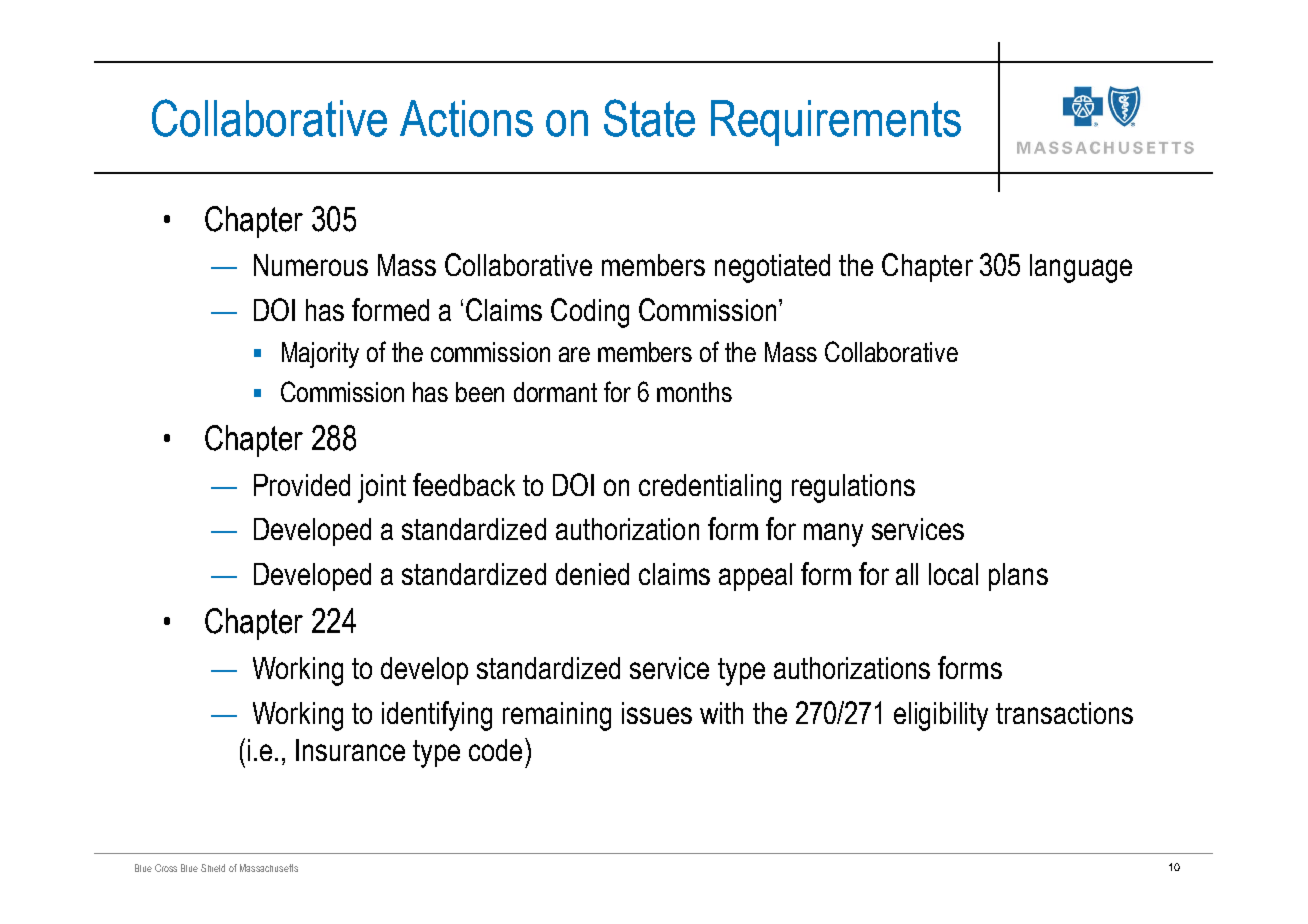 The height and width of the document is (924, 1308). Describe the element at coordinates (710, 488) in the document. I see `credentialing` at that location.
